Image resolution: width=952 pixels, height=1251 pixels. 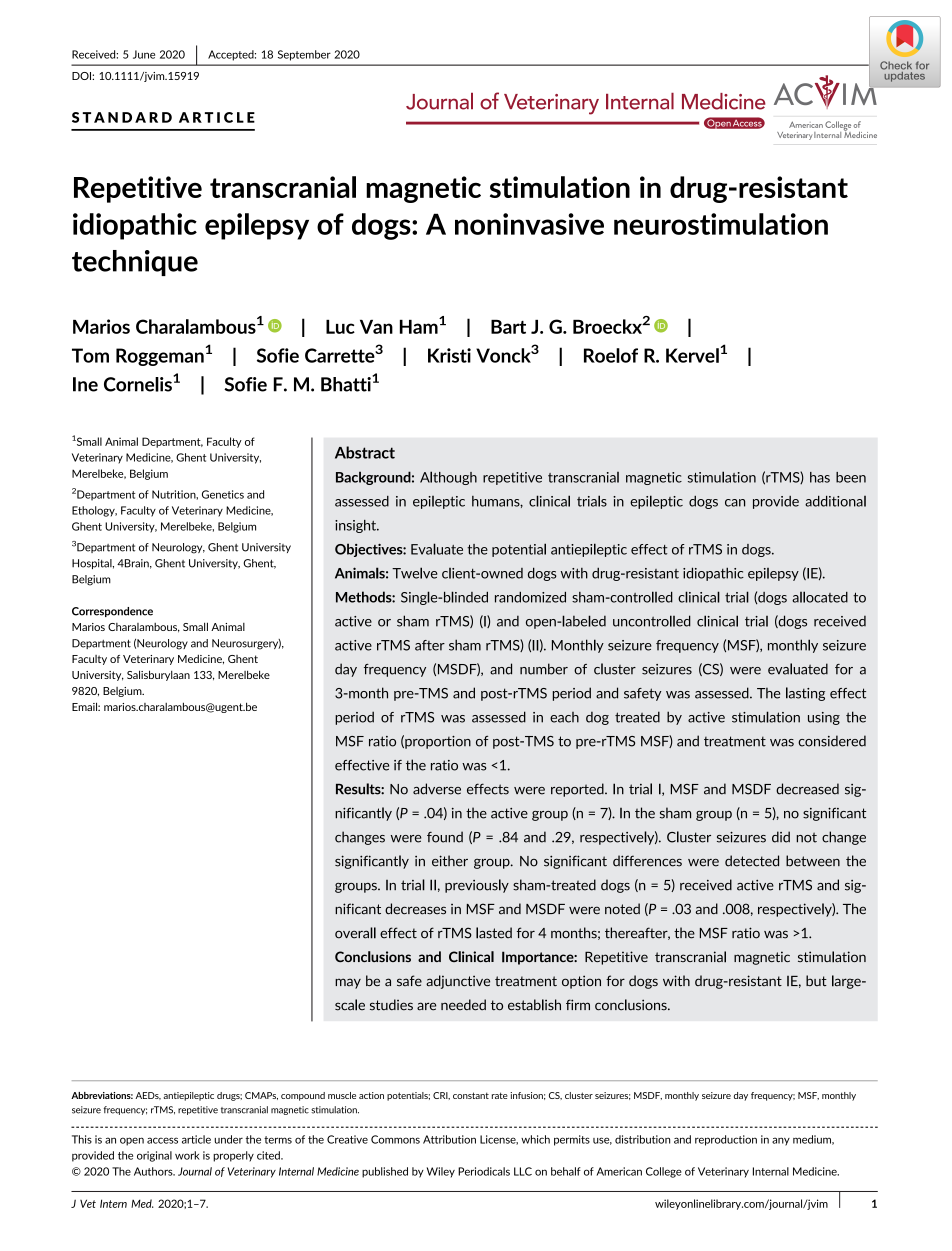 I want to click on noninvasive, so click(x=529, y=224).
